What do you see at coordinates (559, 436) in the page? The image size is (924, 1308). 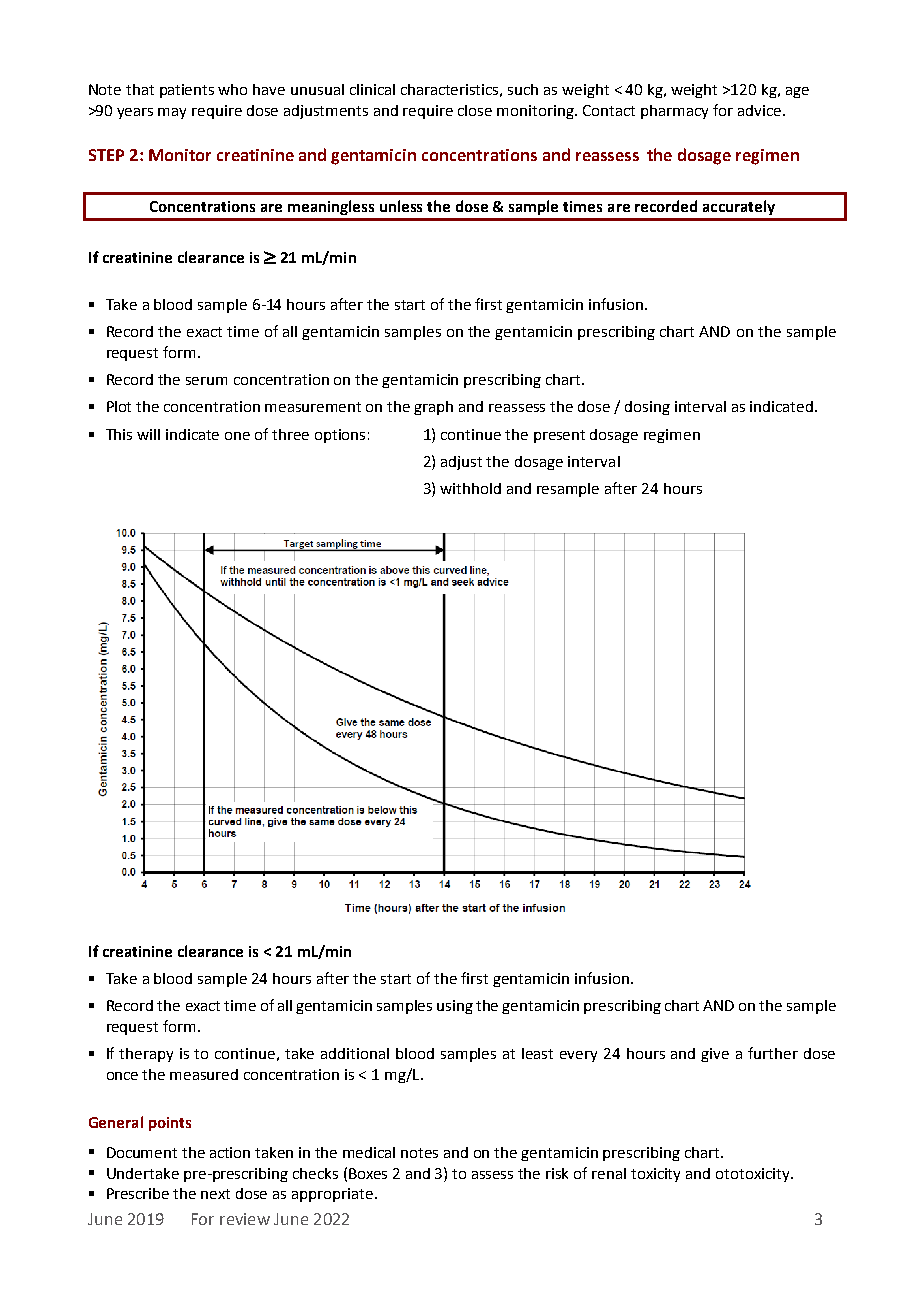 I see `present` at bounding box center [559, 436].
